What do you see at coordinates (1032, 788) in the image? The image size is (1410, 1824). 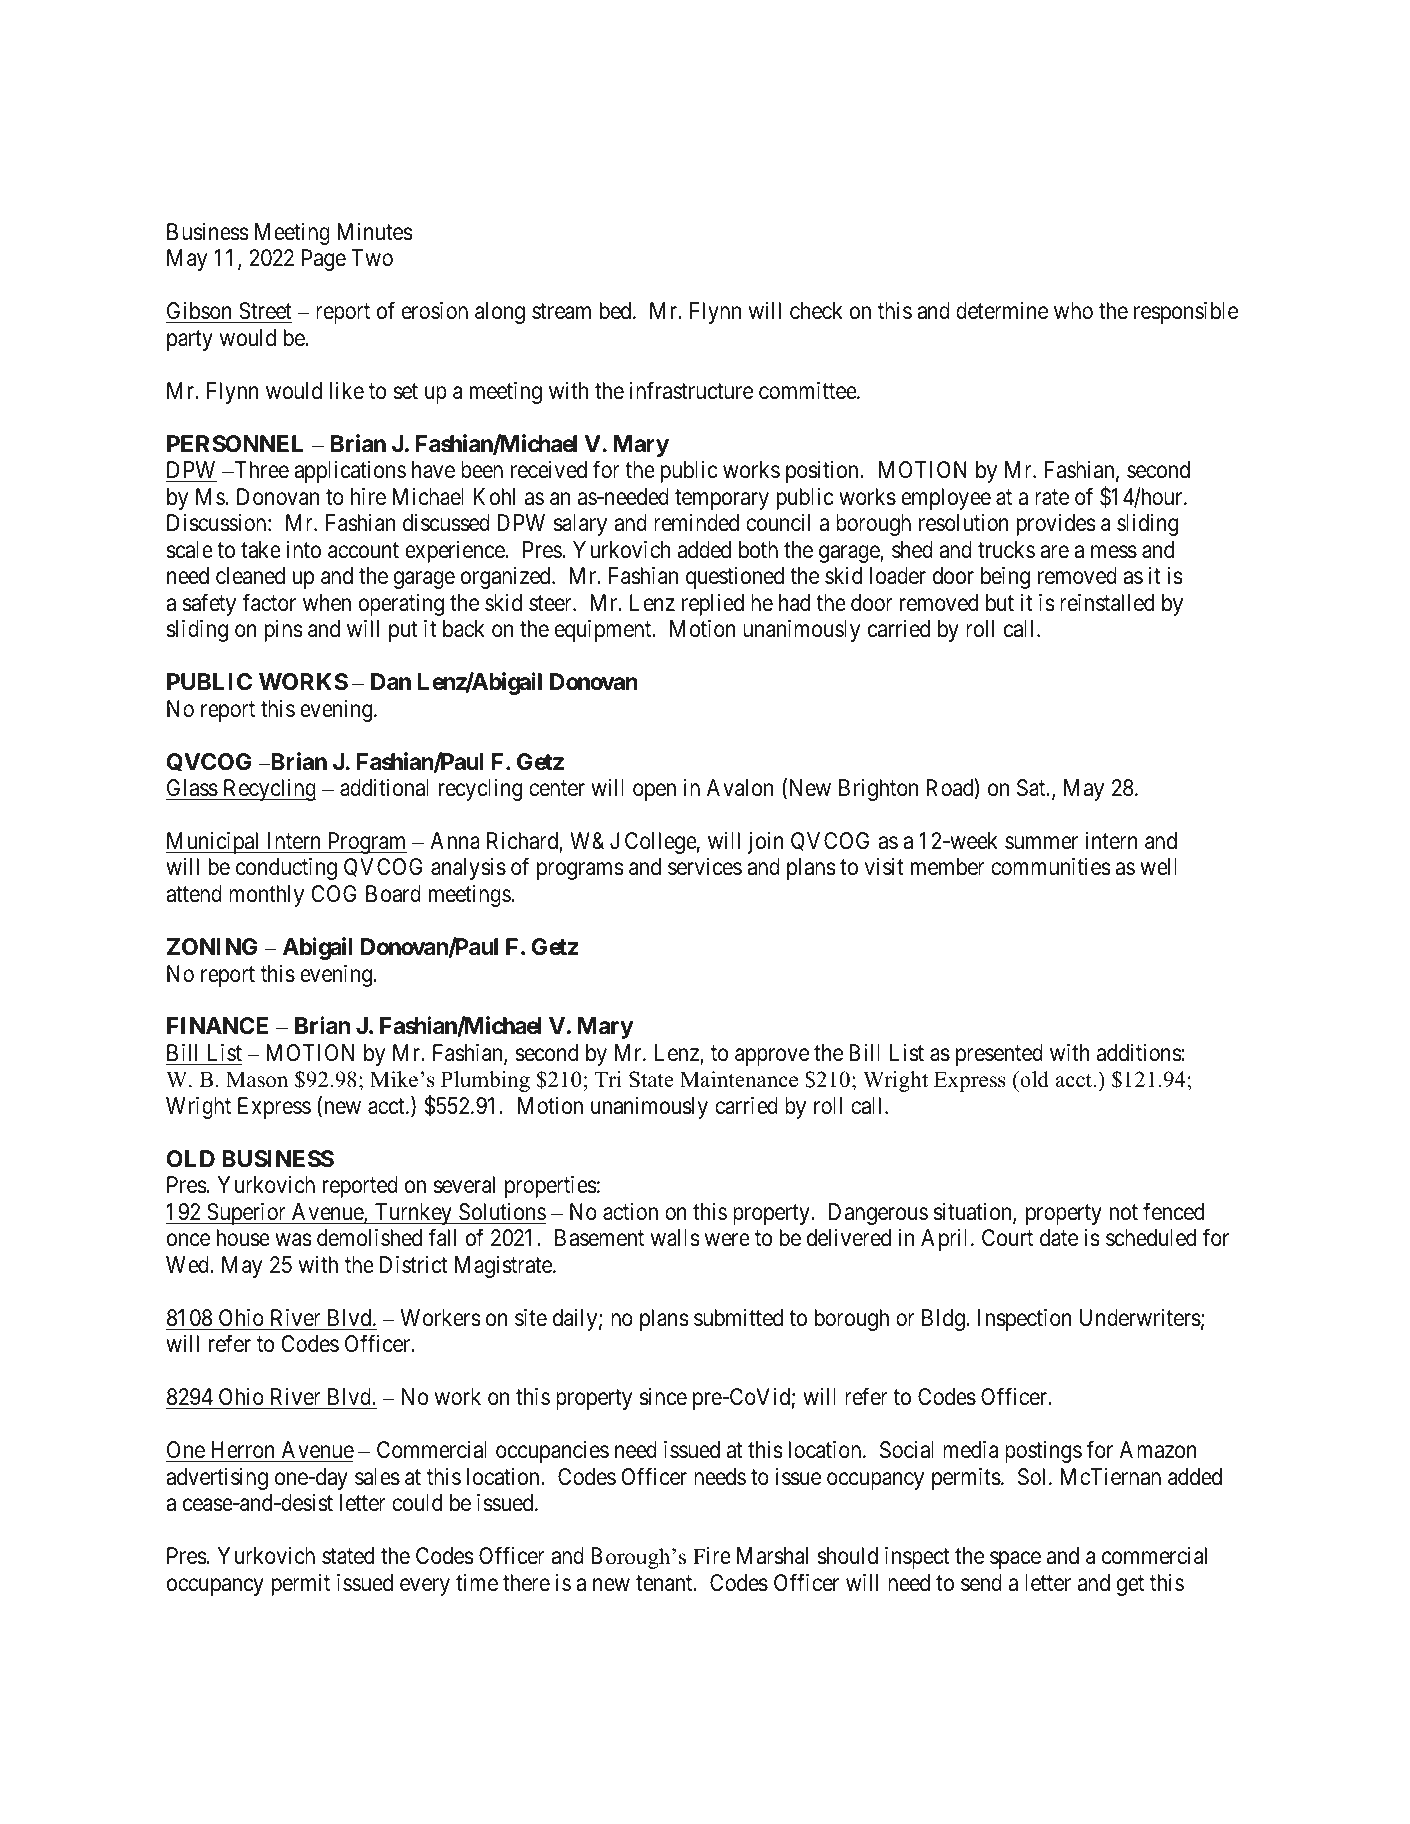 I see `Sat` at bounding box center [1032, 788].
